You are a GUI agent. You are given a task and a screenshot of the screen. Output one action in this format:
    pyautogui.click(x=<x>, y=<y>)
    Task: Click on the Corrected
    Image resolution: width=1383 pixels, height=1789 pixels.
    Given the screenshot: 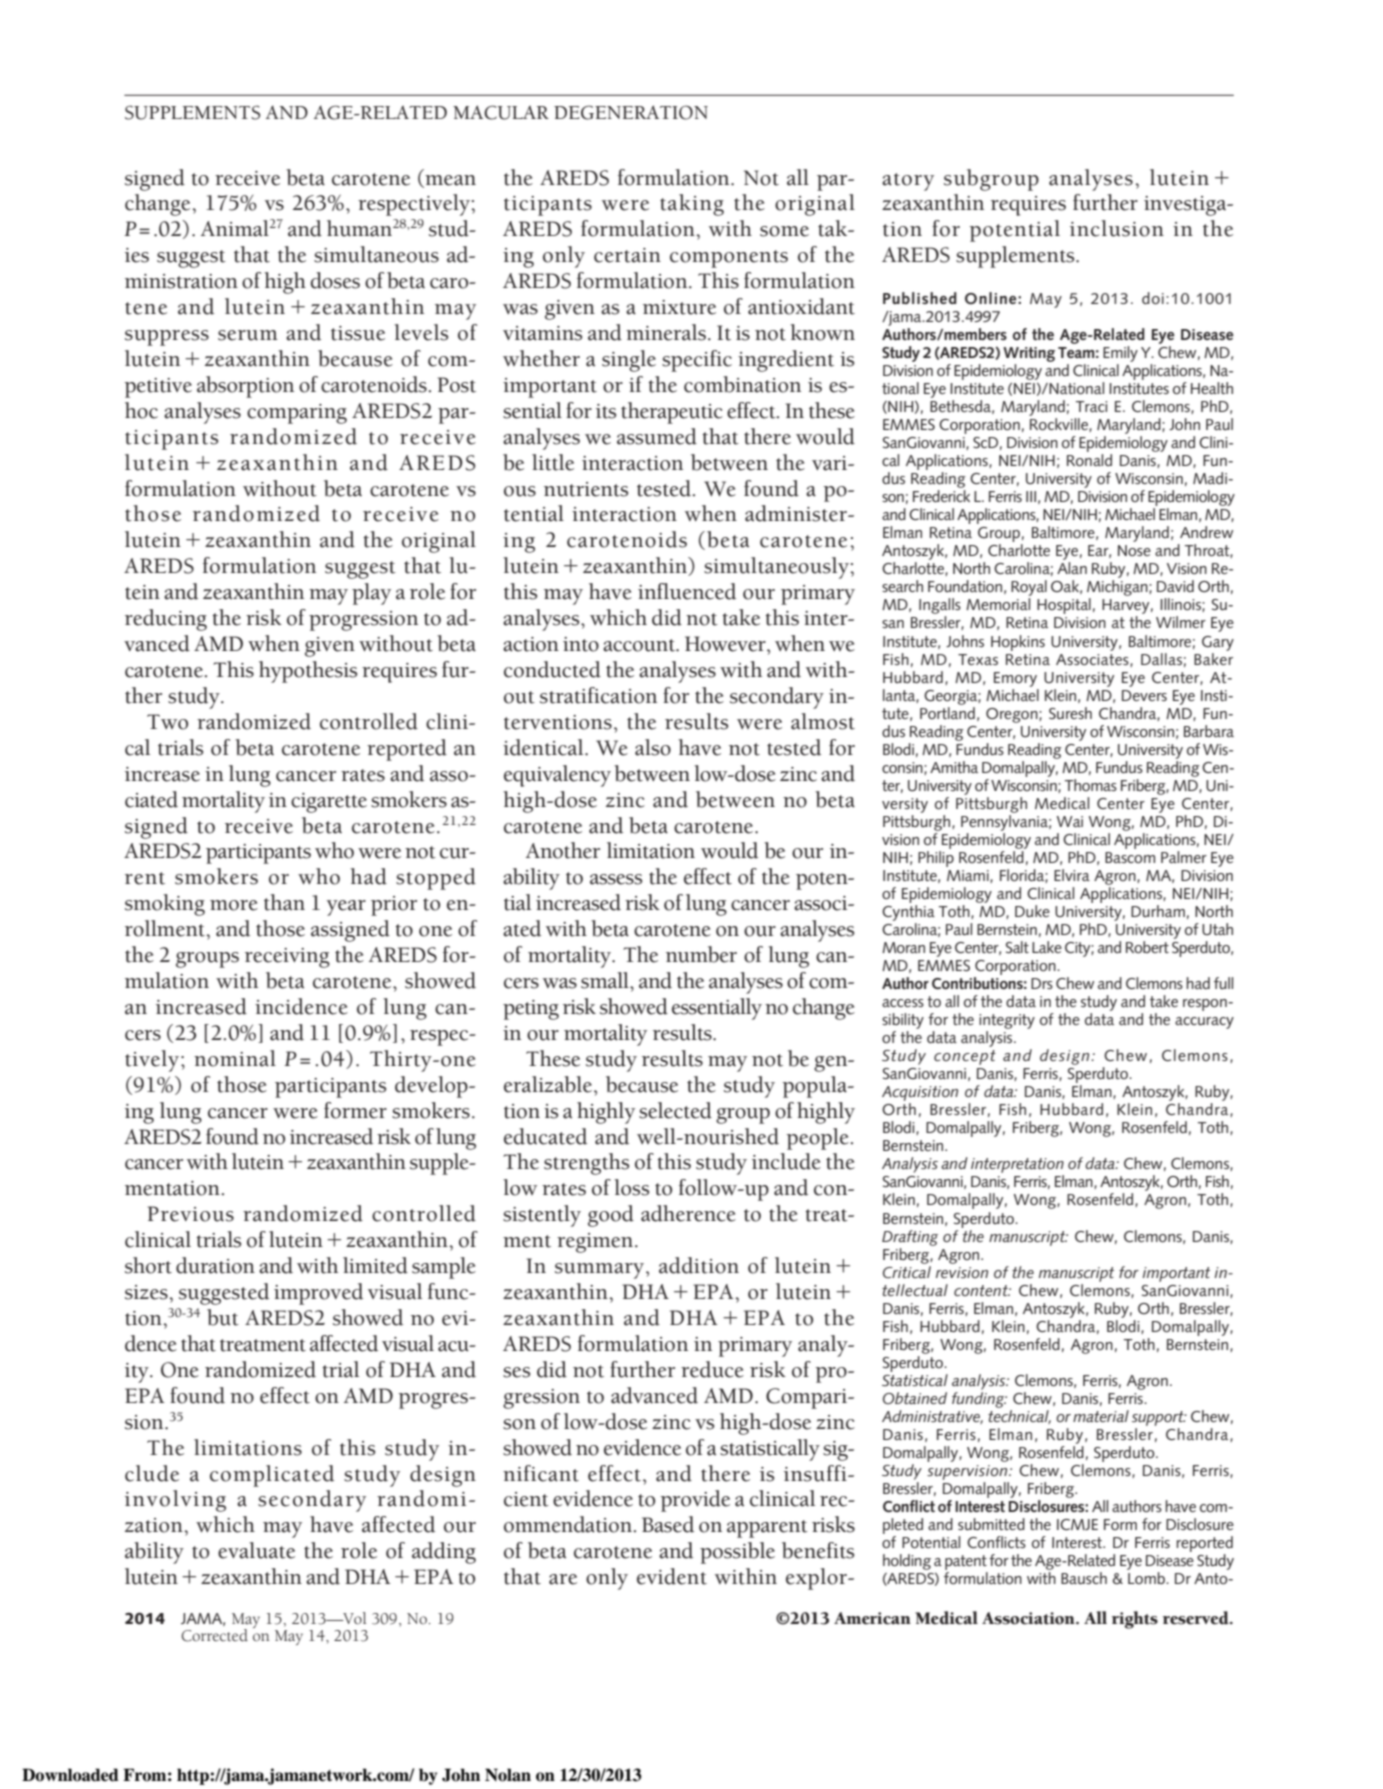 What is the action you would take?
    pyautogui.click(x=215, y=1635)
